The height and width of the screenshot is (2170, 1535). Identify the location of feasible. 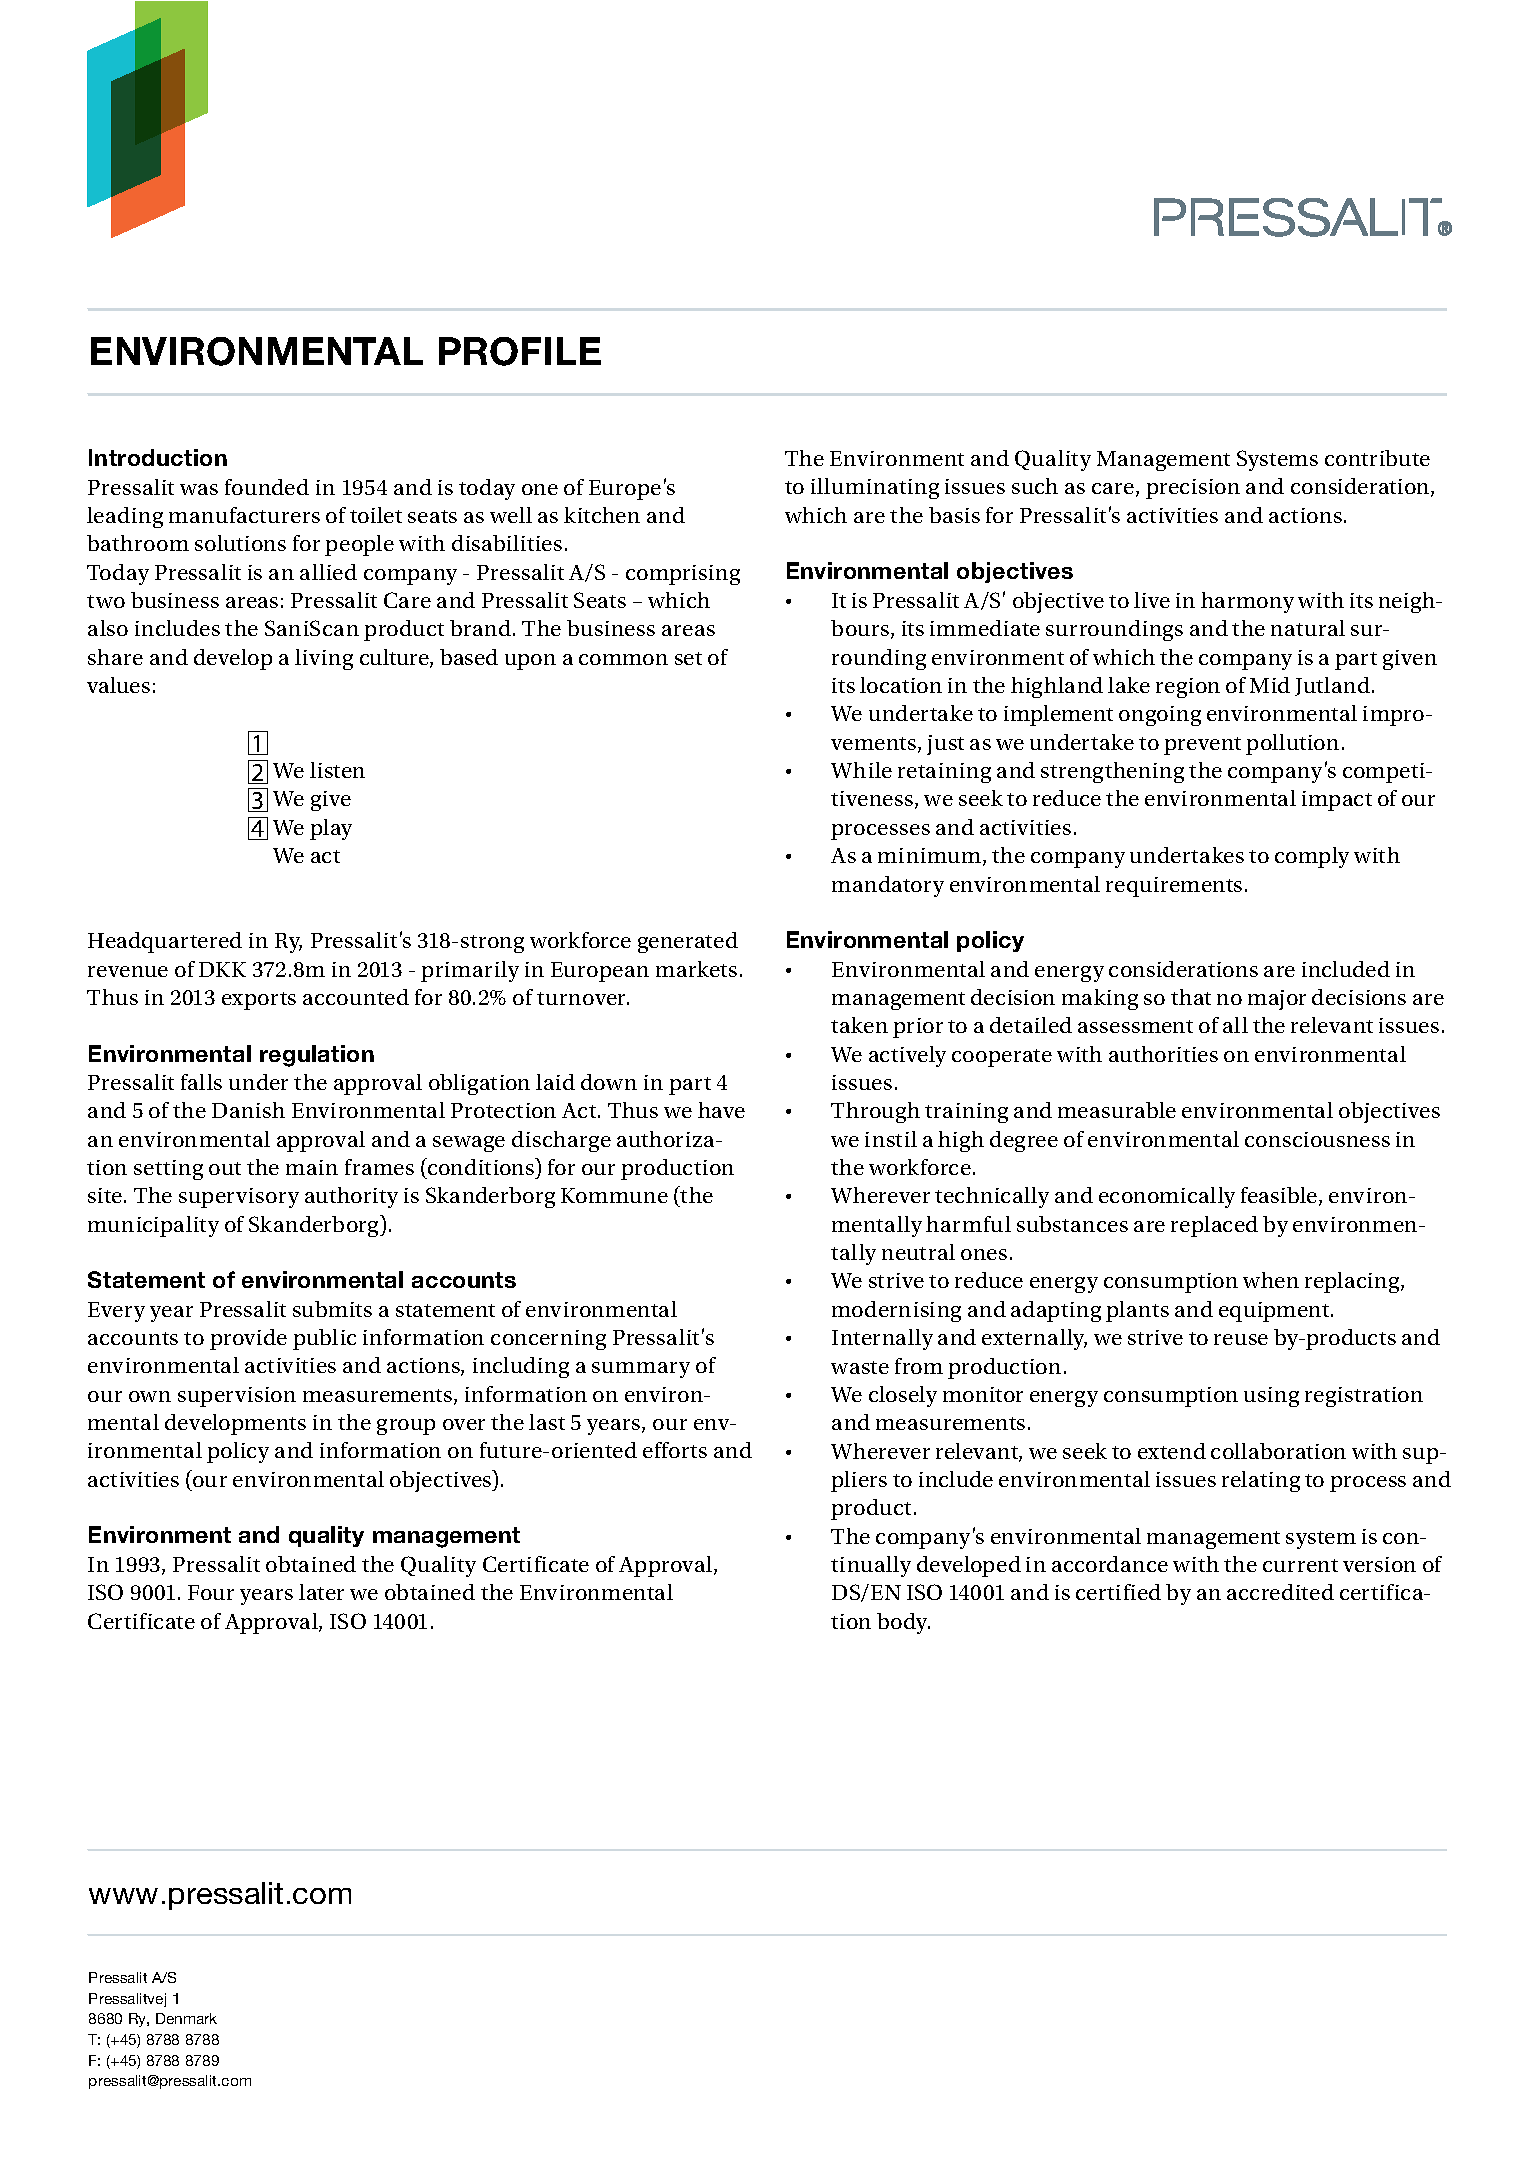
(1280, 1196).
